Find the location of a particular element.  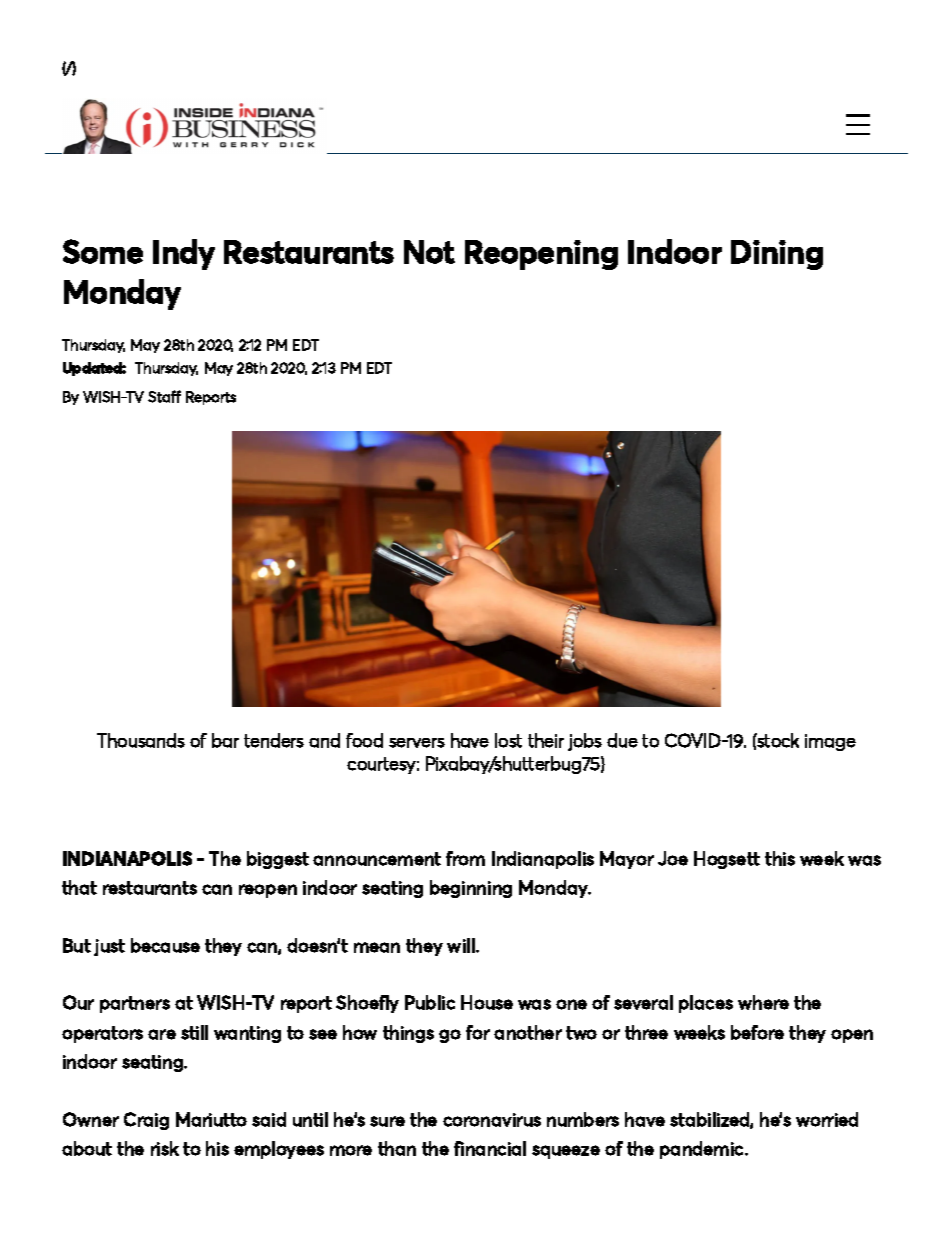

image is located at coordinates (830, 742).
